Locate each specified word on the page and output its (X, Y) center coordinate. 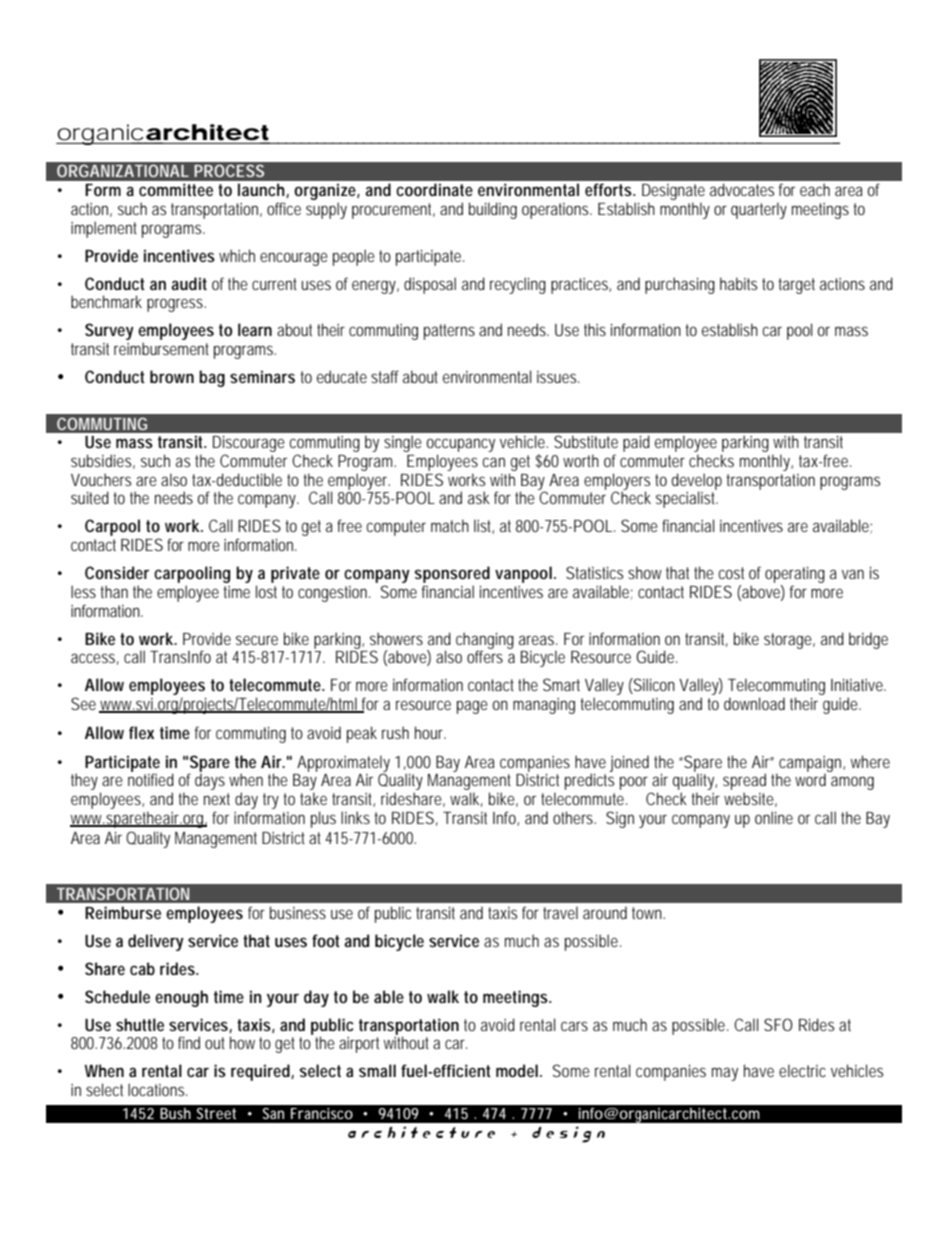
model (517, 1070)
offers (485, 655)
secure (257, 640)
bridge (868, 640)
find (189, 1042)
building (493, 210)
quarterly (759, 210)
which (237, 255)
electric (802, 1070)
